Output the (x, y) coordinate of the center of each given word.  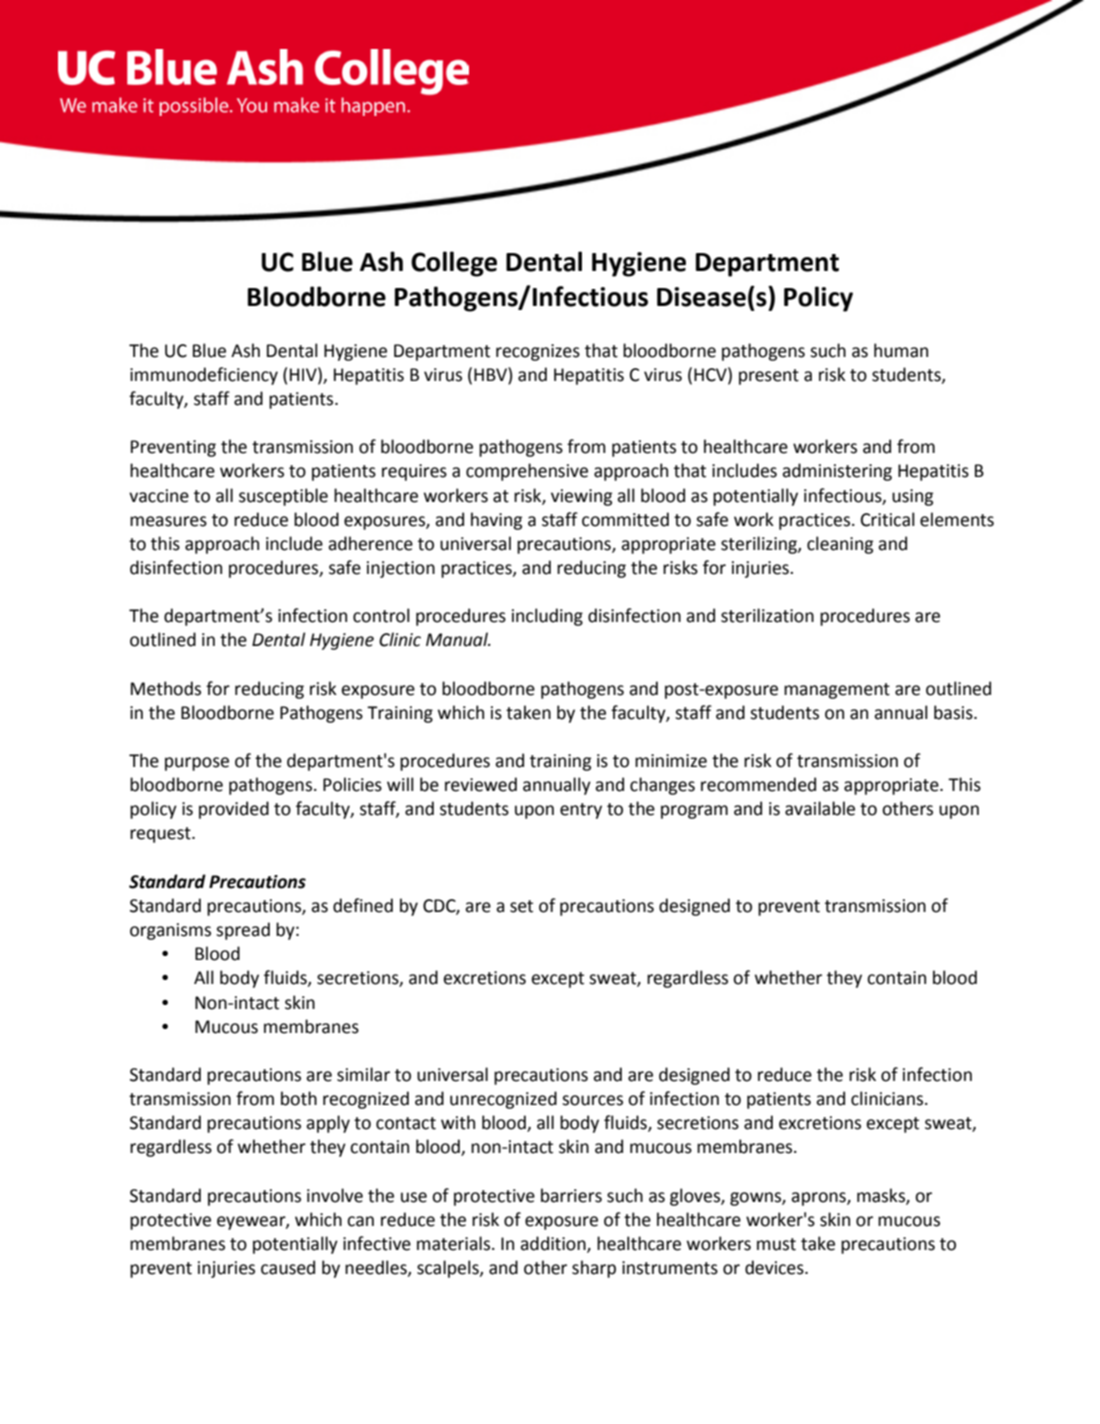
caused (288, 1267)
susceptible (283, 497)
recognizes (538, 352)
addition (554, 1244)
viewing (581, 497)
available (820, 808)
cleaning (840, 545)
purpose (197, 764)
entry (581, 811)
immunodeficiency (204, 376)
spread (243, 931)
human (901, 350)
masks (882, 1196)
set (521, 906)
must (776, 1244)
